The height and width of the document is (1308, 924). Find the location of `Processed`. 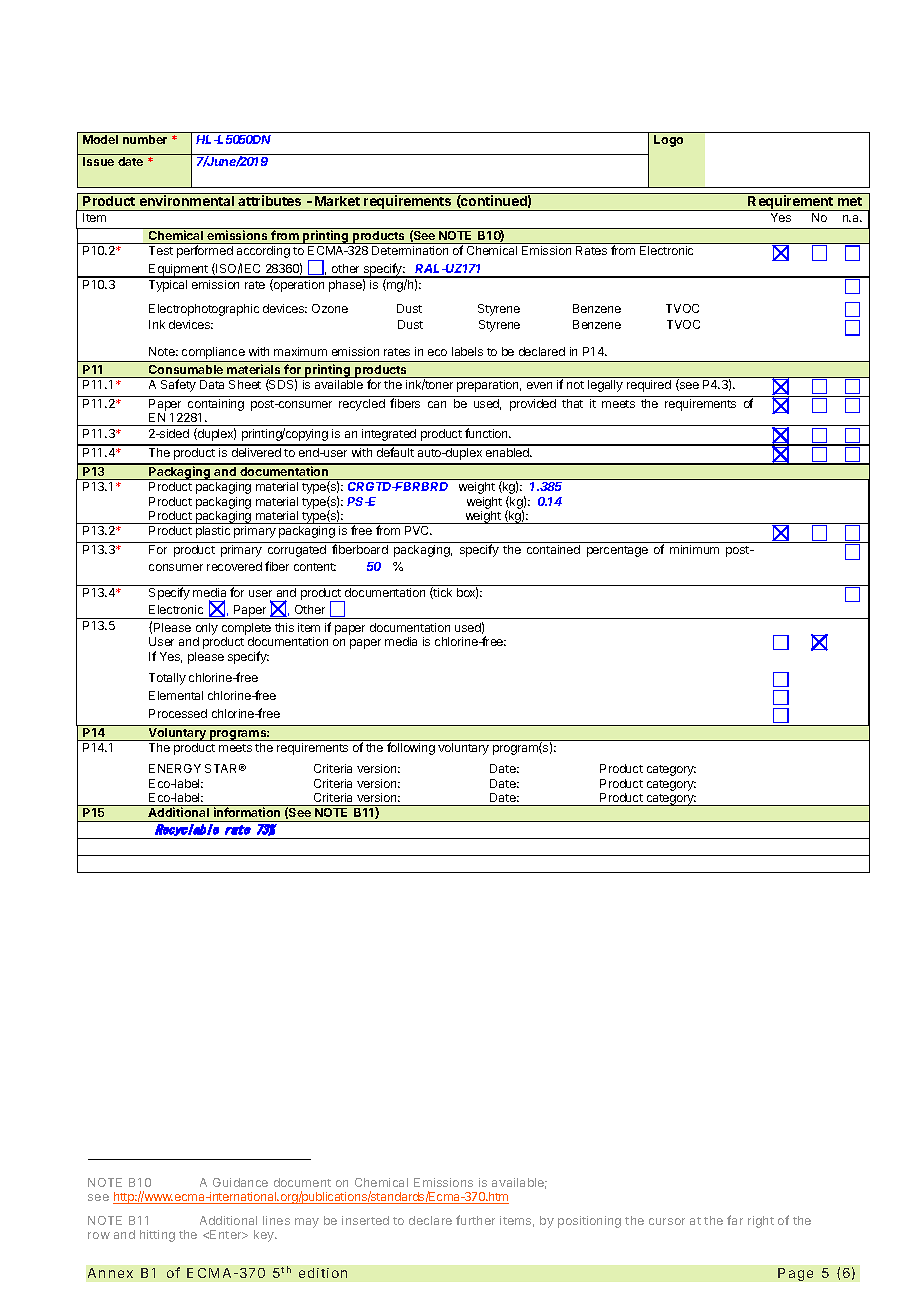

Processed is located at coordinates (178, 713).
